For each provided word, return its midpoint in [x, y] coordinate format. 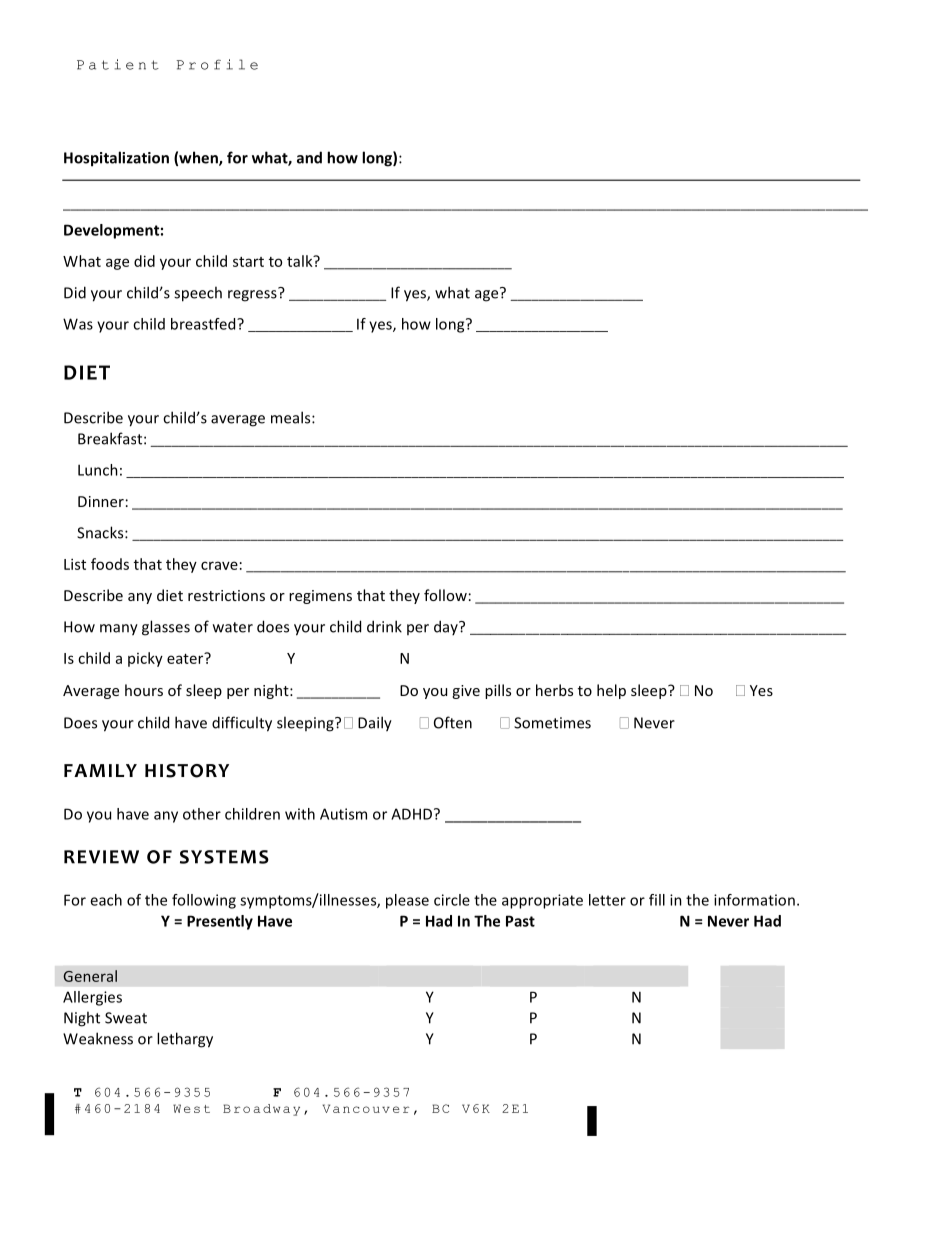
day [447, 627]
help [611, 691]
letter [607, 900]
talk [301, 261]
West [191, 1108]
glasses [166, 628]
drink [384, 626]
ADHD [413, 814]
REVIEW [101, 857]
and [309, 157]
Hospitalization [116, 159]
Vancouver [366, 1108]
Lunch [98, 470]
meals [292, 417]
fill [657, 900]
